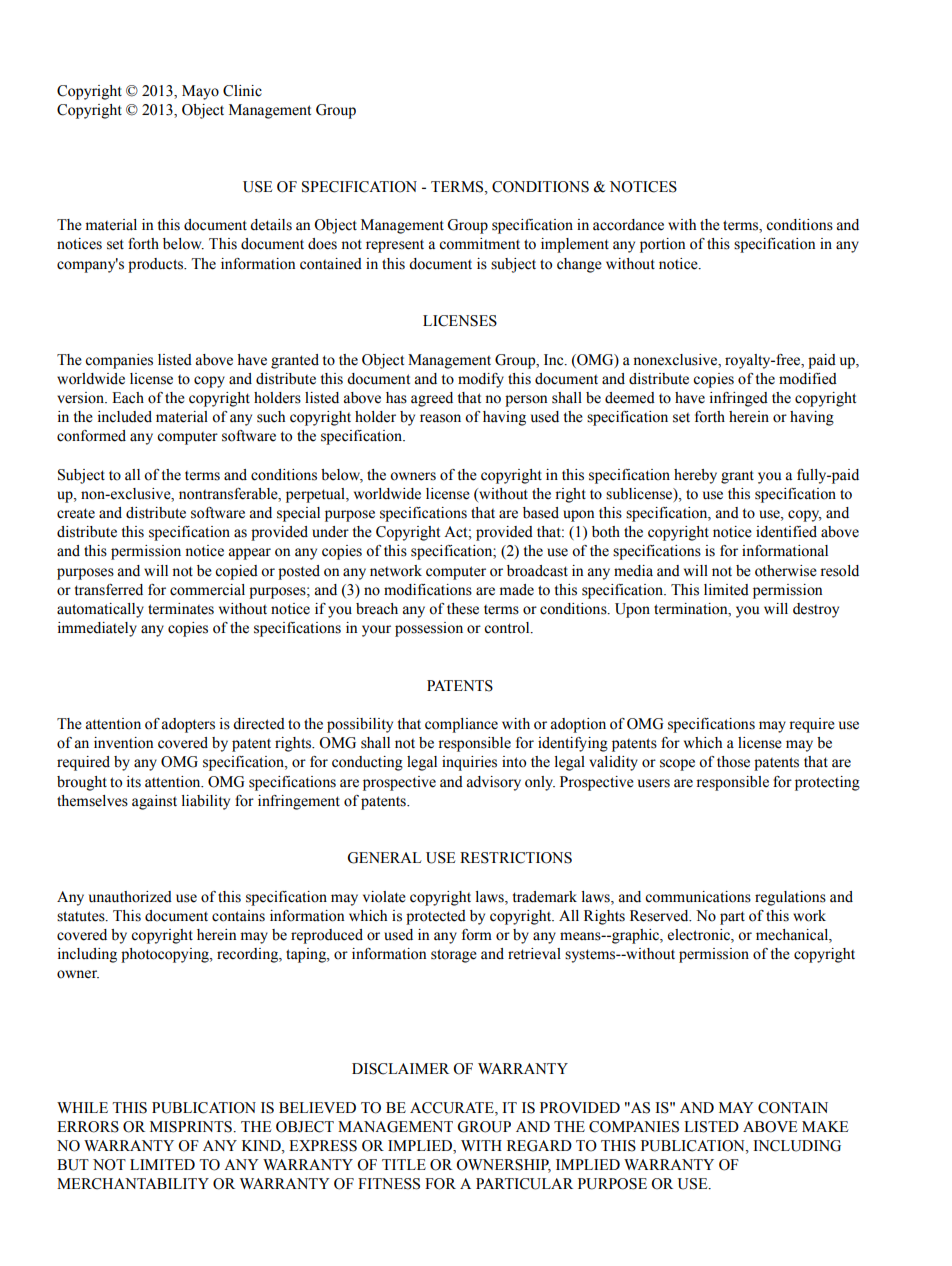 The image size is (952, 1266). I want to click on TITLE, so click(404, 1164).
